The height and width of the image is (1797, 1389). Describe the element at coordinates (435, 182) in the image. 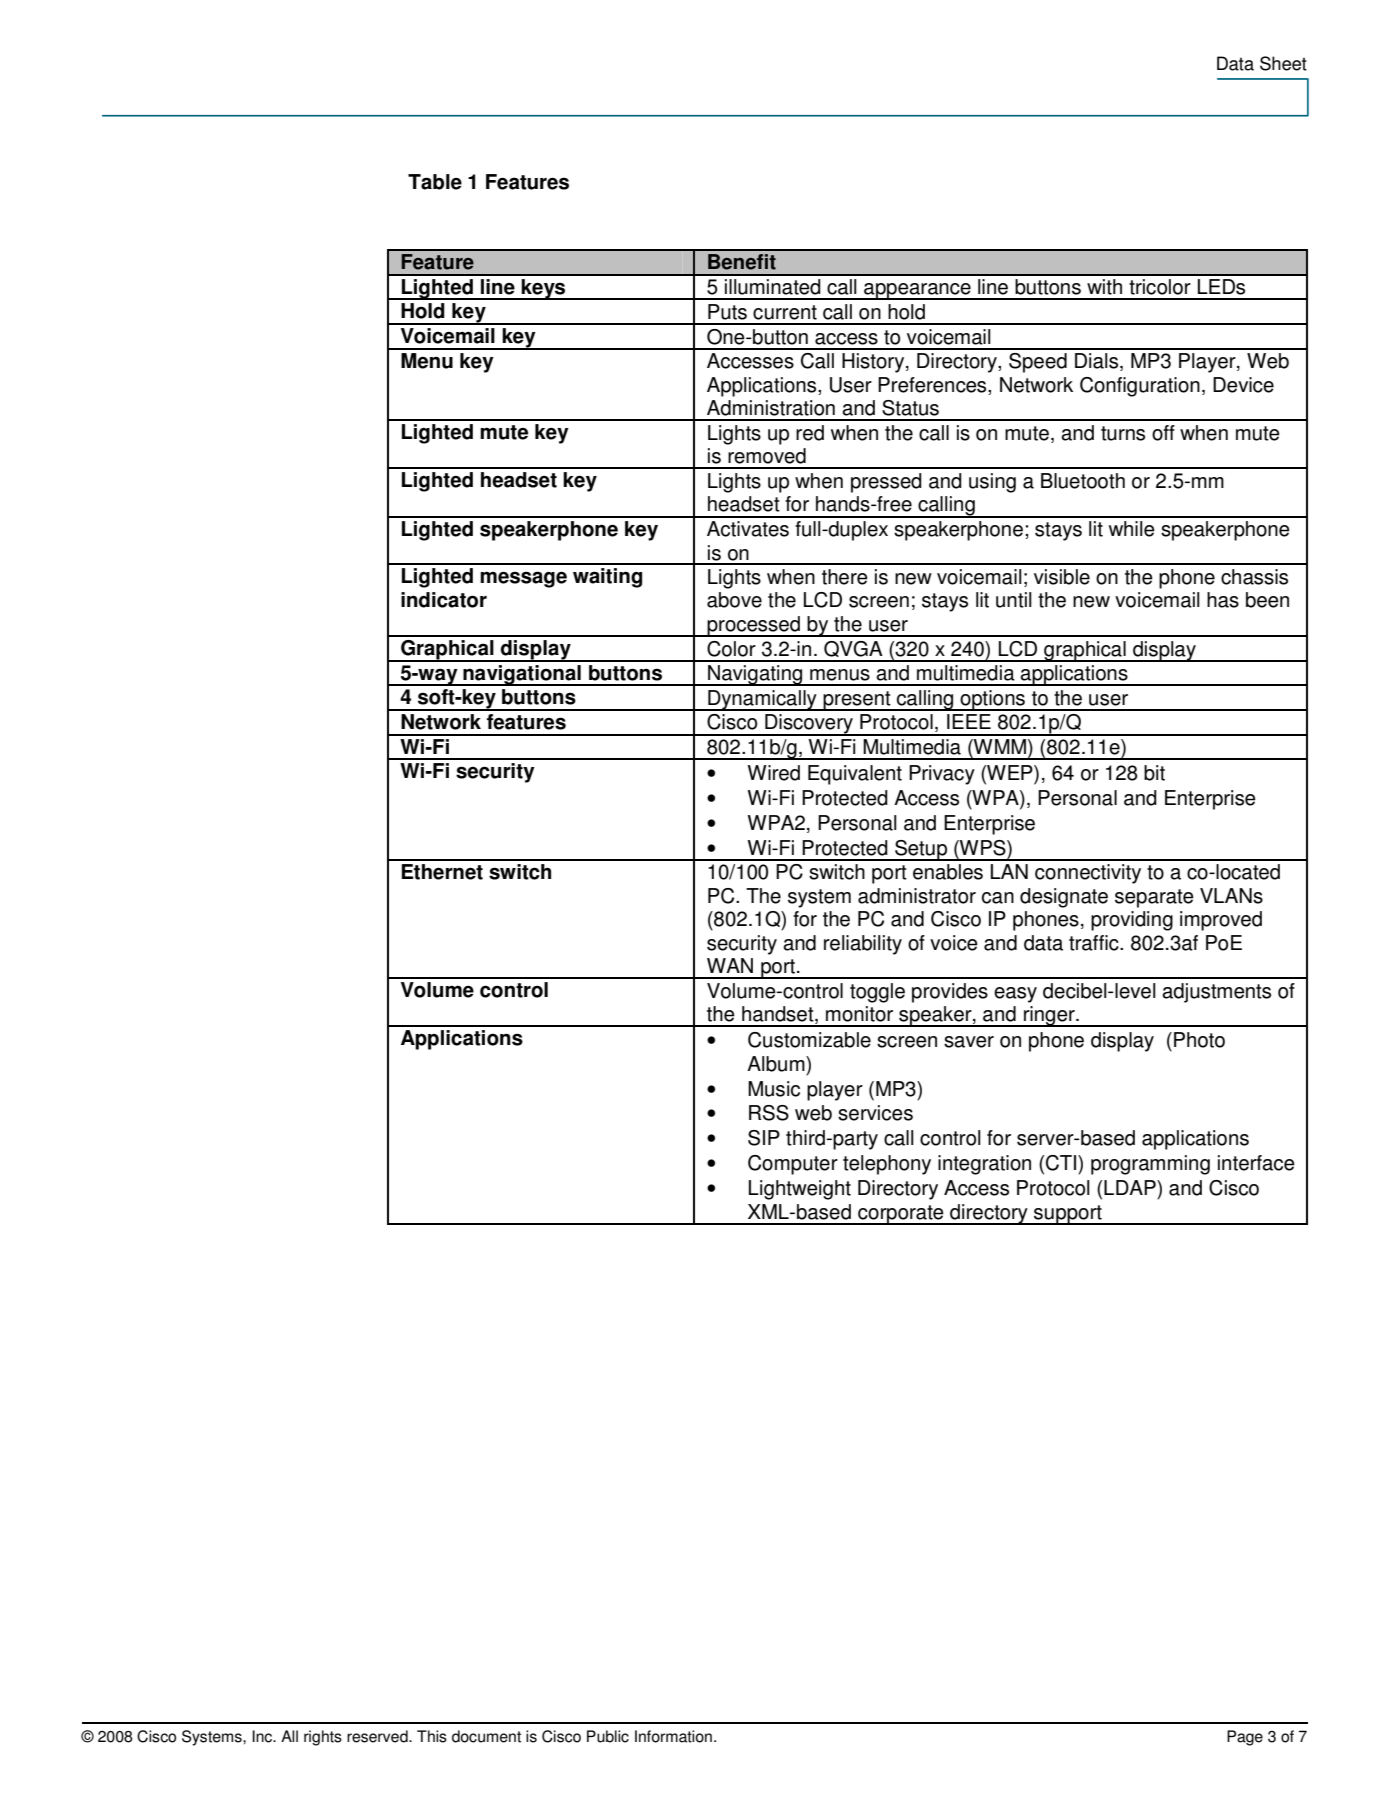

I see `Table` at that location.
